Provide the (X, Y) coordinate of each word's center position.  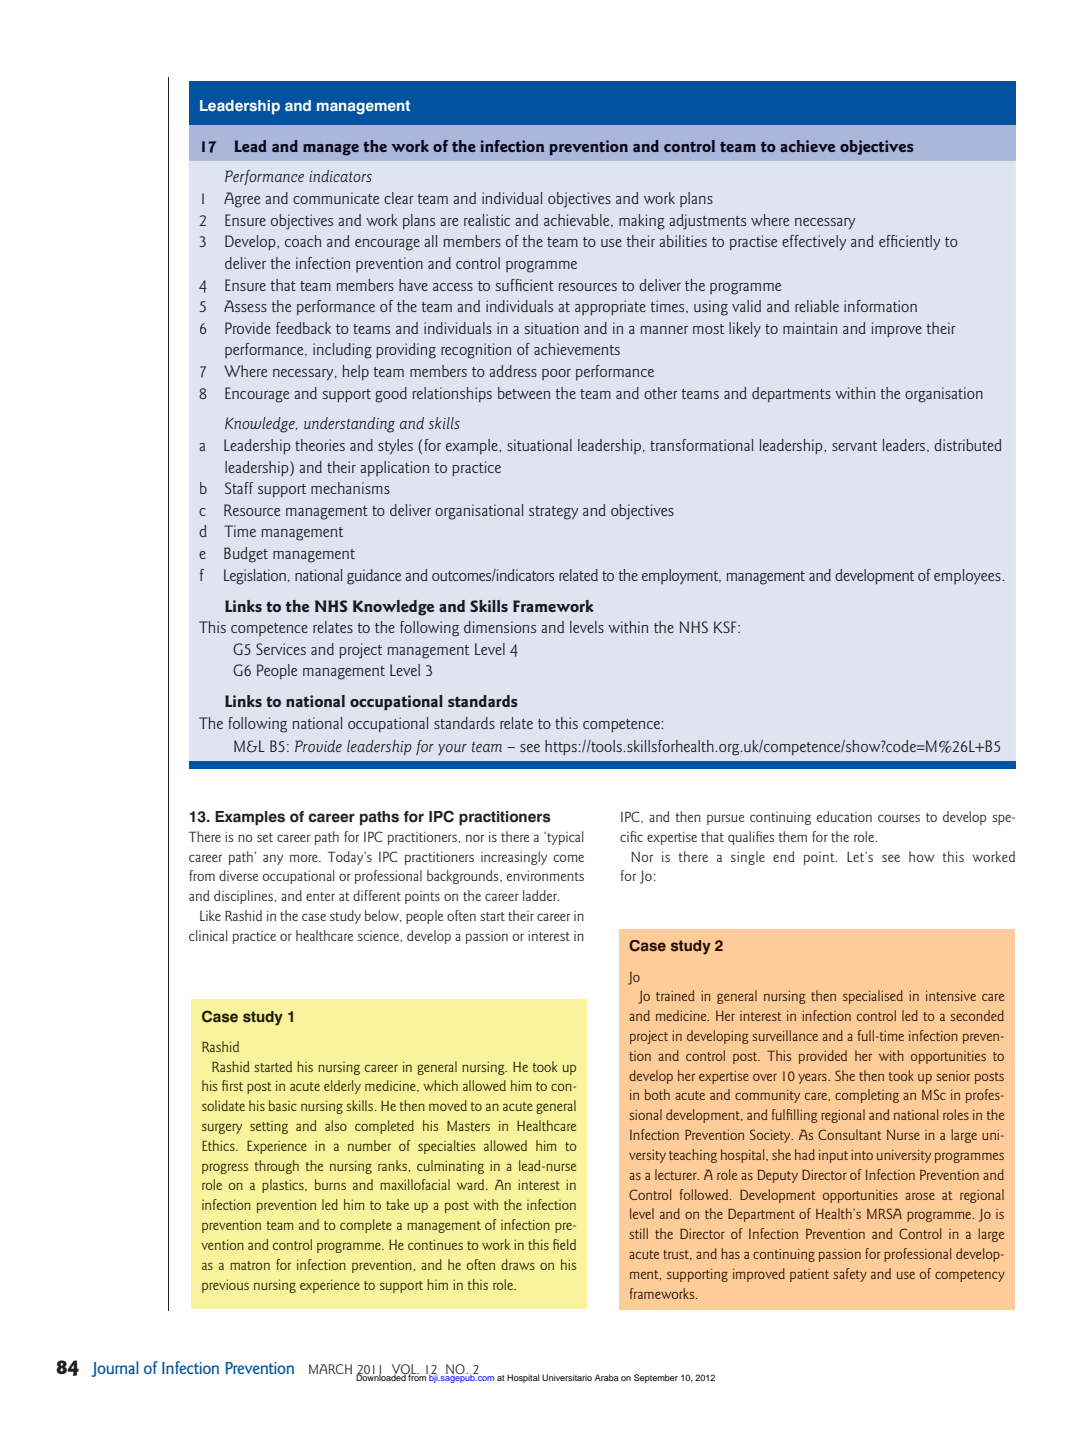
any (273, 859)
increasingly (514, 858)
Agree (242, 200)
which (440, 1085)
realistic (487, 220)
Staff (239, 488)
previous (225, 1286)
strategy (553, 513)
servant (854, 446)
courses (899, 818)
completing (867, 1096)
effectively (814, 242)
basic (283, 1105)
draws (518, 1264)
